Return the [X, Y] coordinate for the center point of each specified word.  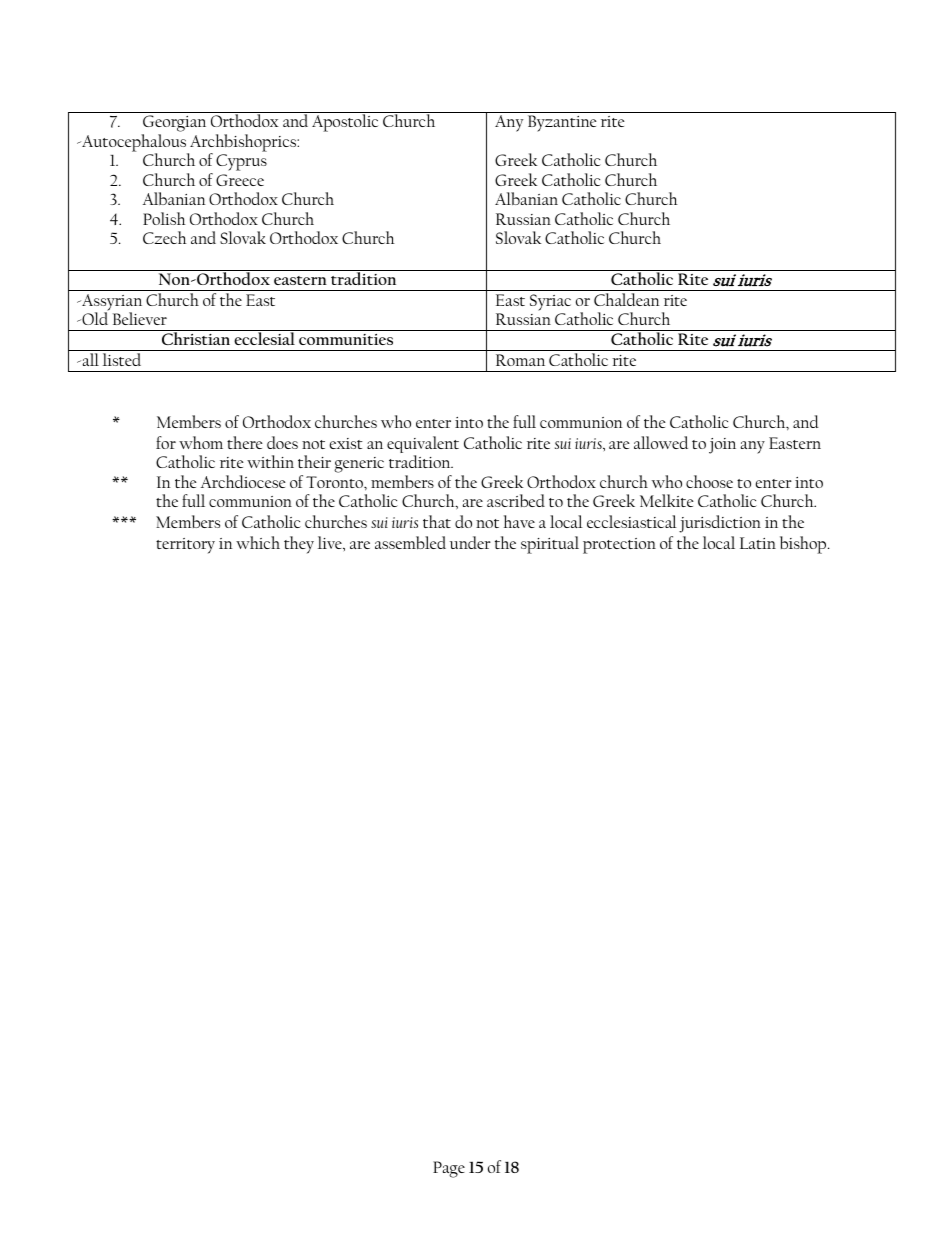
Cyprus [241, 162]
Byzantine [562, 123]
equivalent [423, 446]
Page [449, 1169]
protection [619, 546]
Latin [758, 543]
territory [185, 546]
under [470, 542]
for [166, 442]
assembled [410, 542]
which [258, 542]
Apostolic [345, 123]
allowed [661, 442]
